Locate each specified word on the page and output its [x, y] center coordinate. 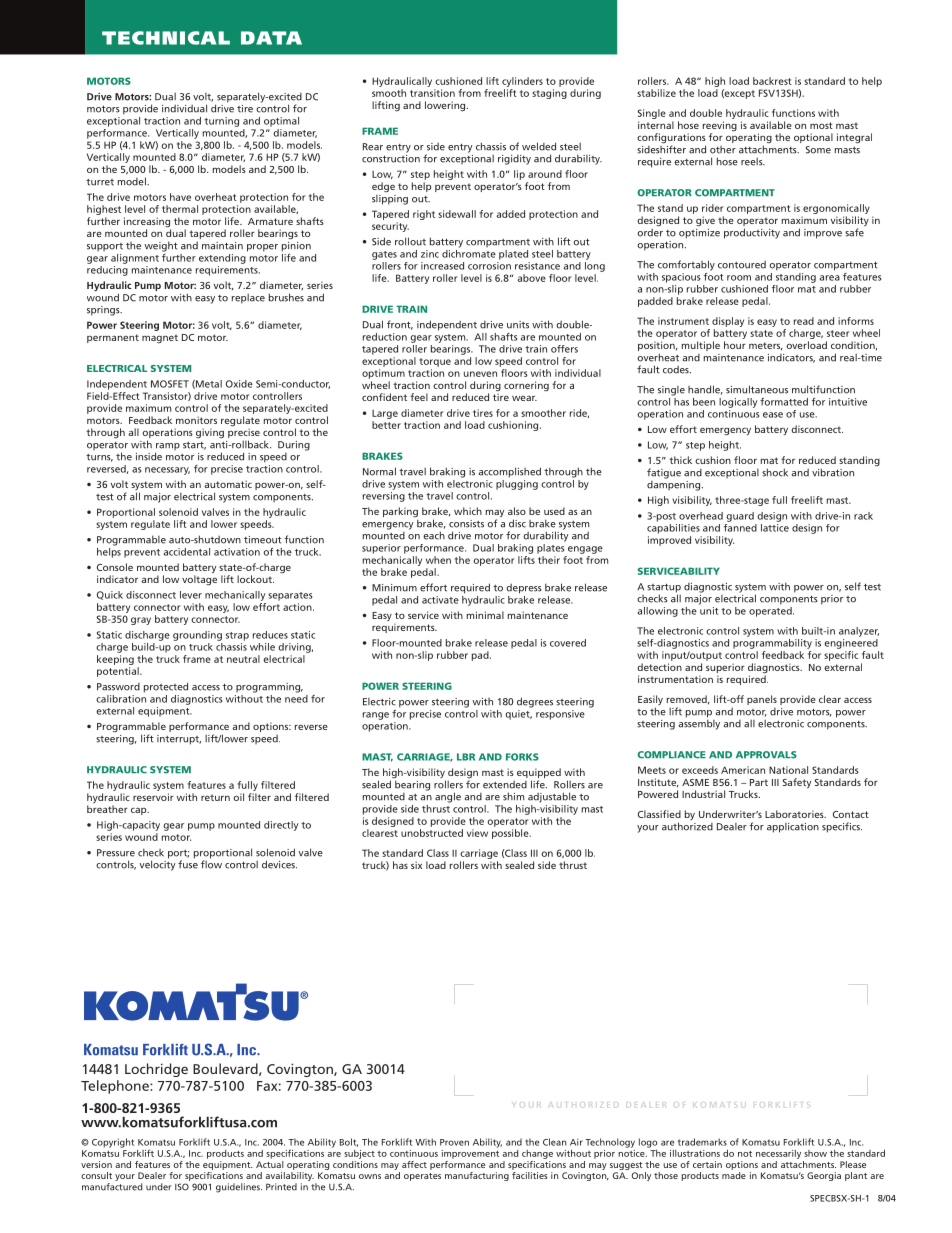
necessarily [778, 1154]
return [215, 797]
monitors [196, 420]
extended [505, 785]
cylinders [522, 82]
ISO [182, 1187]
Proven [454, 1142]
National [788, 770]
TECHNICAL [166, 38]
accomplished [510, 472]
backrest [772, 81]
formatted [784, 402]
